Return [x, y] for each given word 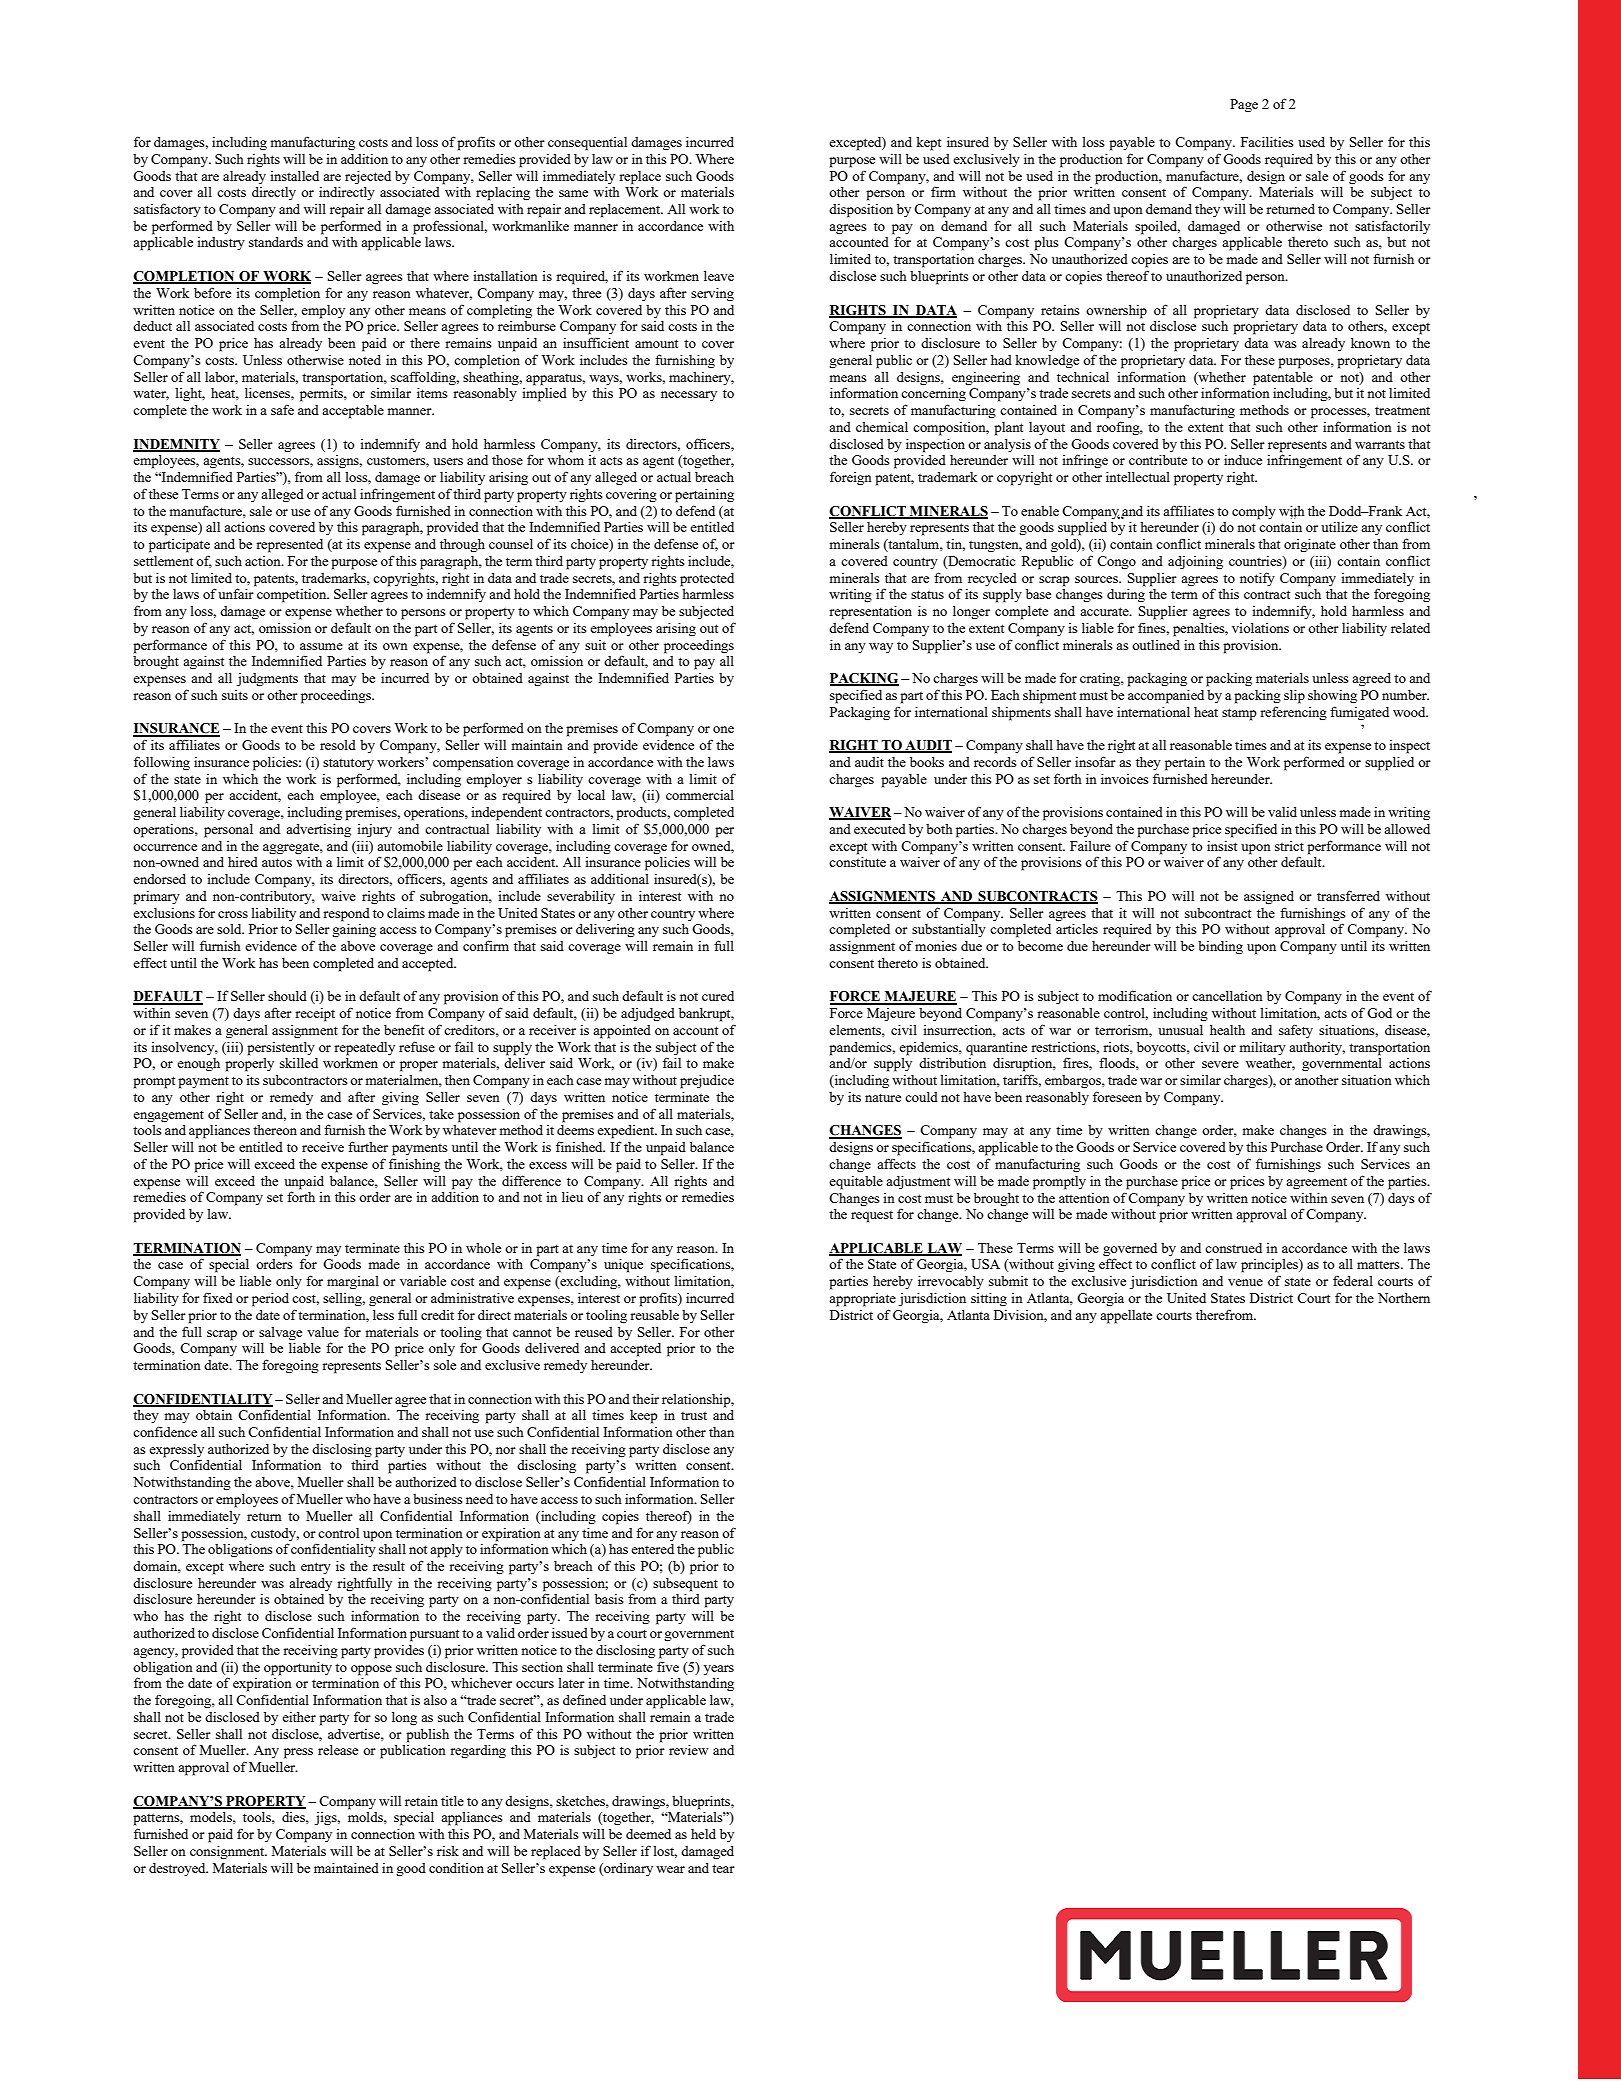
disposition [861, 211]
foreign [851, 478]
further [368, 1146]
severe [1220, 1064]
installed [294, 176]
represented [289, 546]
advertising [318, 830]
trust [694, 1416]
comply [1254, 513]
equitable [856, 1183]
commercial [700, 795]
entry [316, 1568]
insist [1222, 846]
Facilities [1267, 141]
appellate [1126, 1317]
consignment [228, 1852]
